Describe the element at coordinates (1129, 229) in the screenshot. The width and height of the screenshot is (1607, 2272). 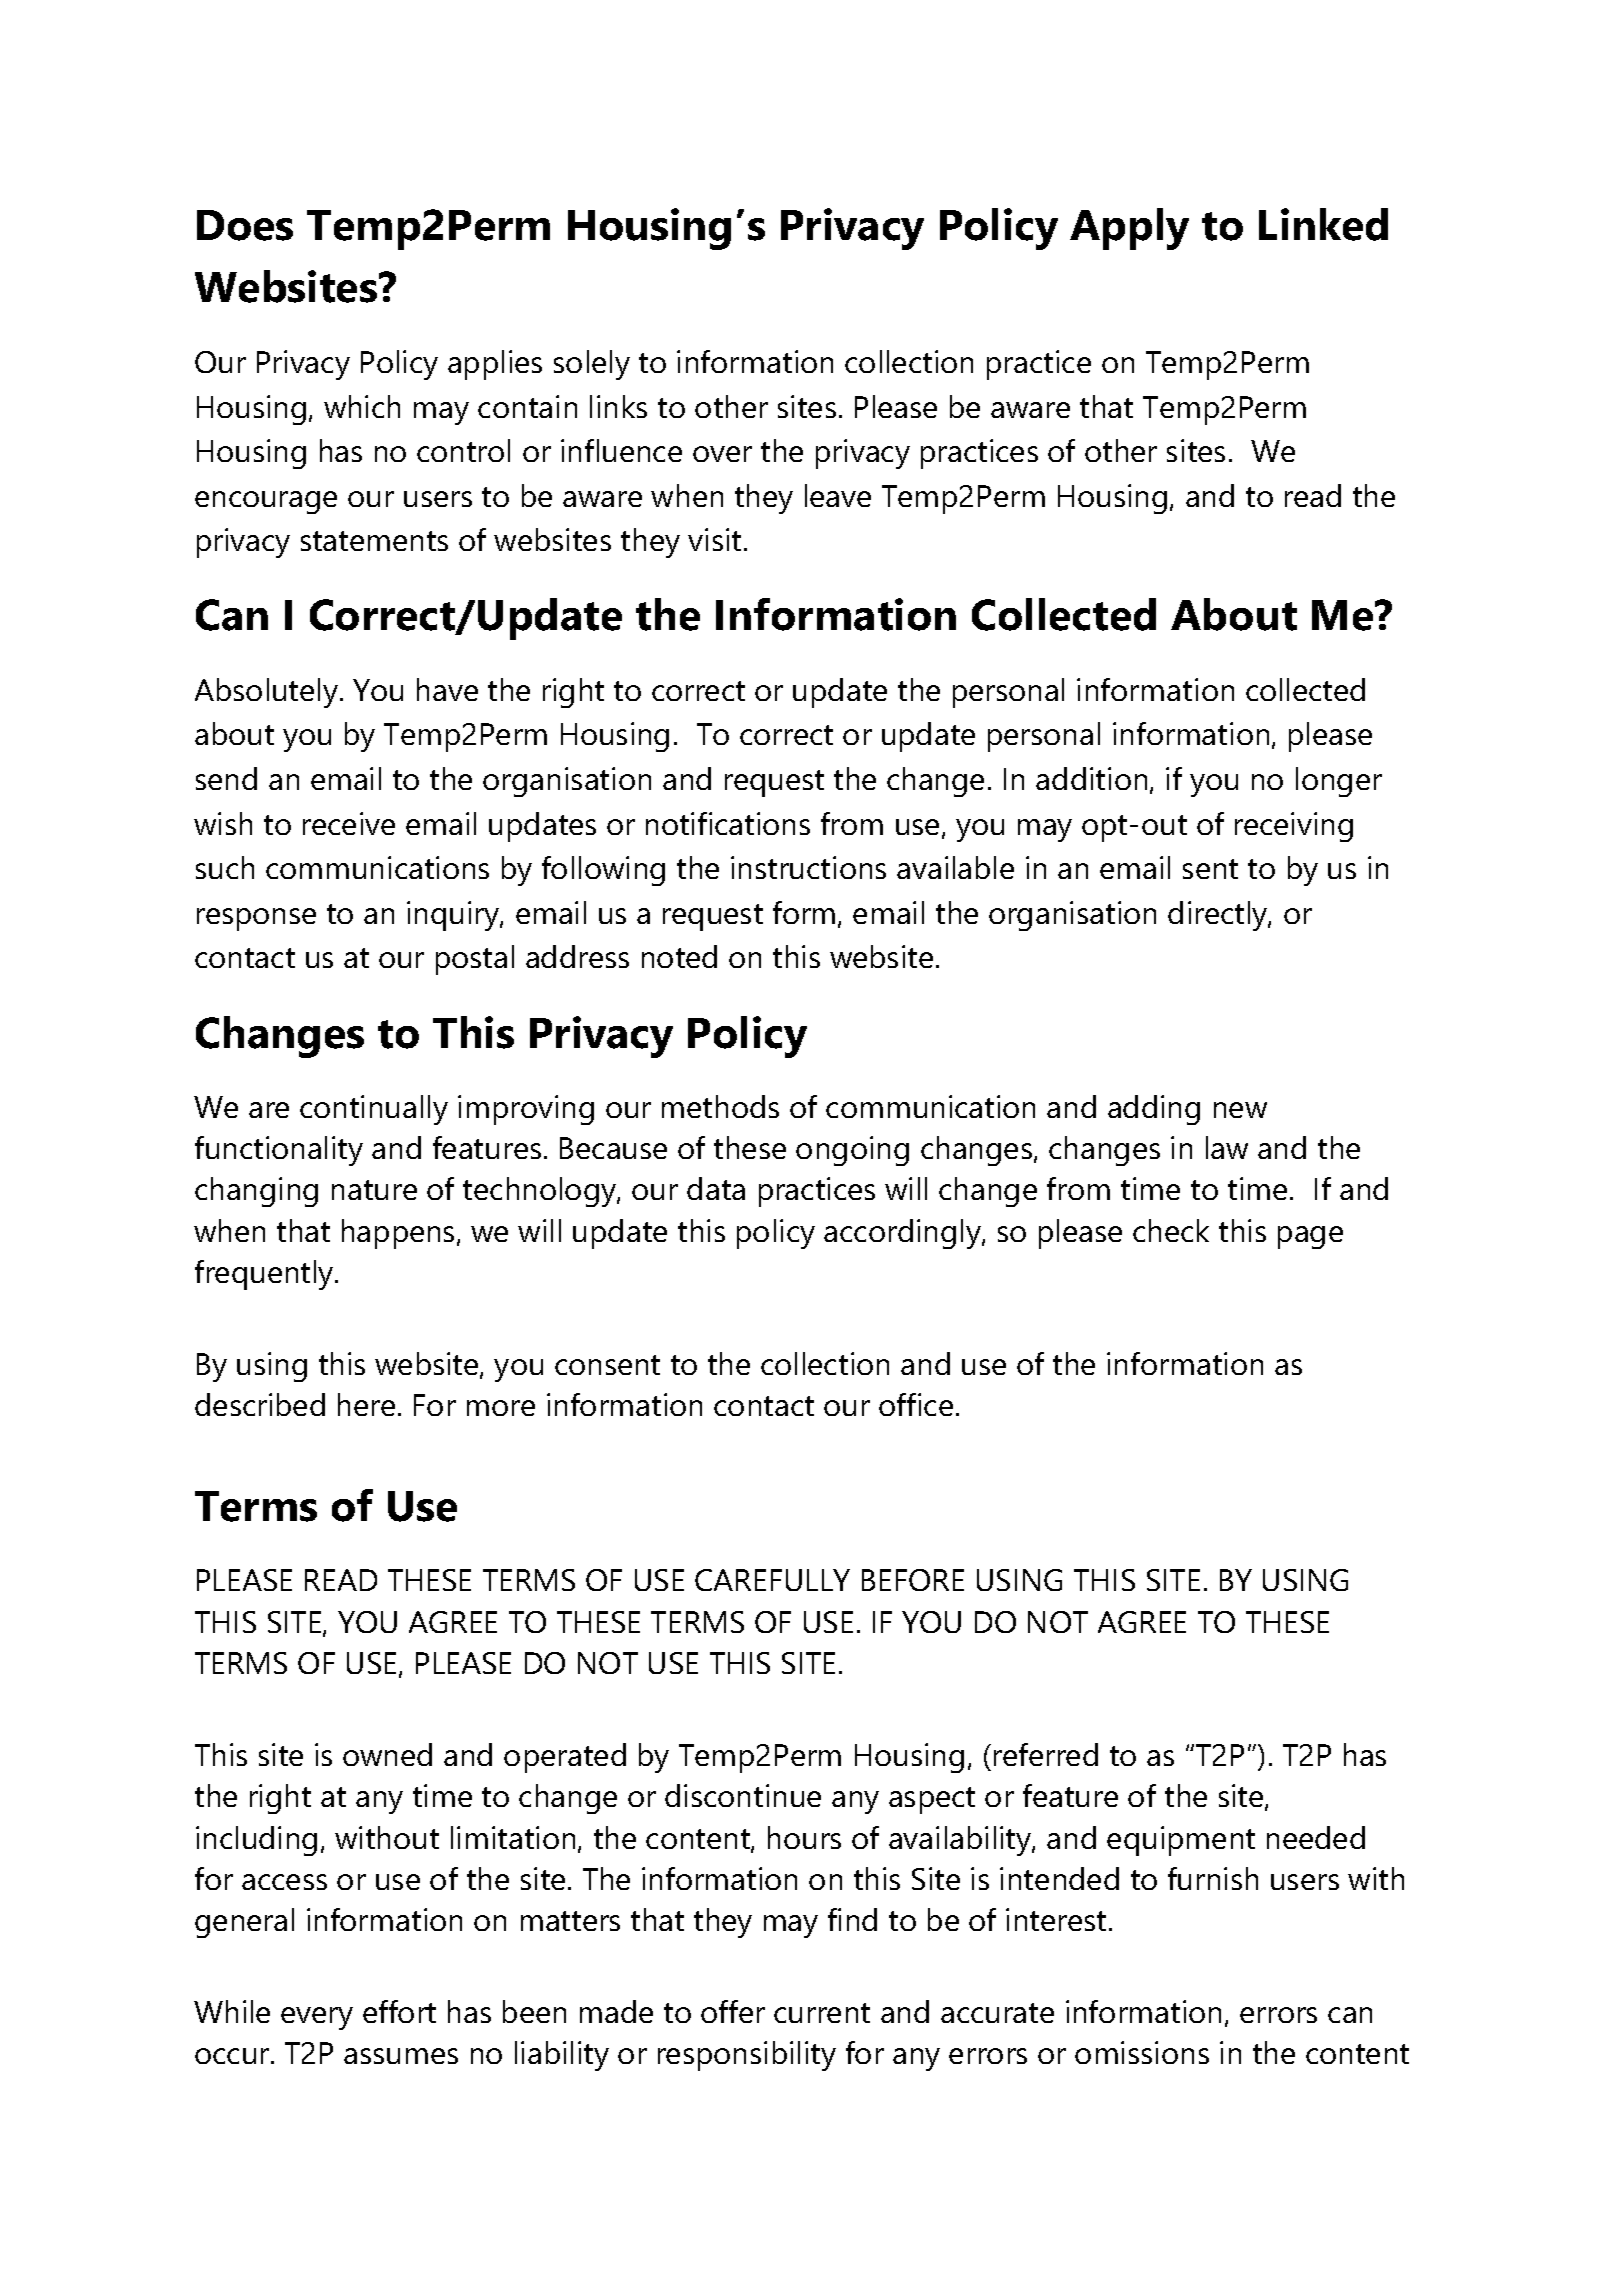
I see `Apply` at that location.
